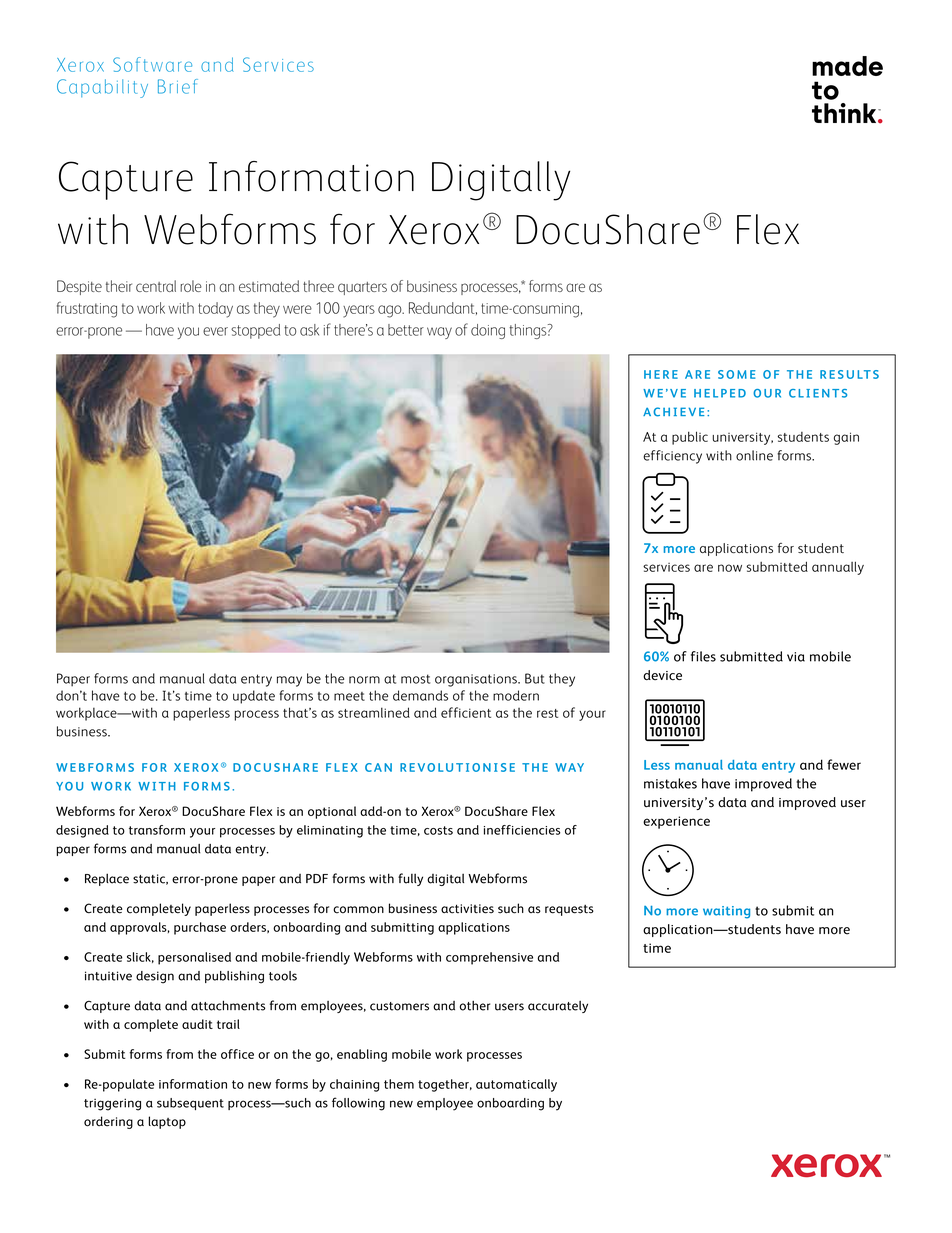 This document has height=1233, width=952. What do you see at coordinates (215, 331) in the document?
I see `ever` at bounding box center [215, 331].
